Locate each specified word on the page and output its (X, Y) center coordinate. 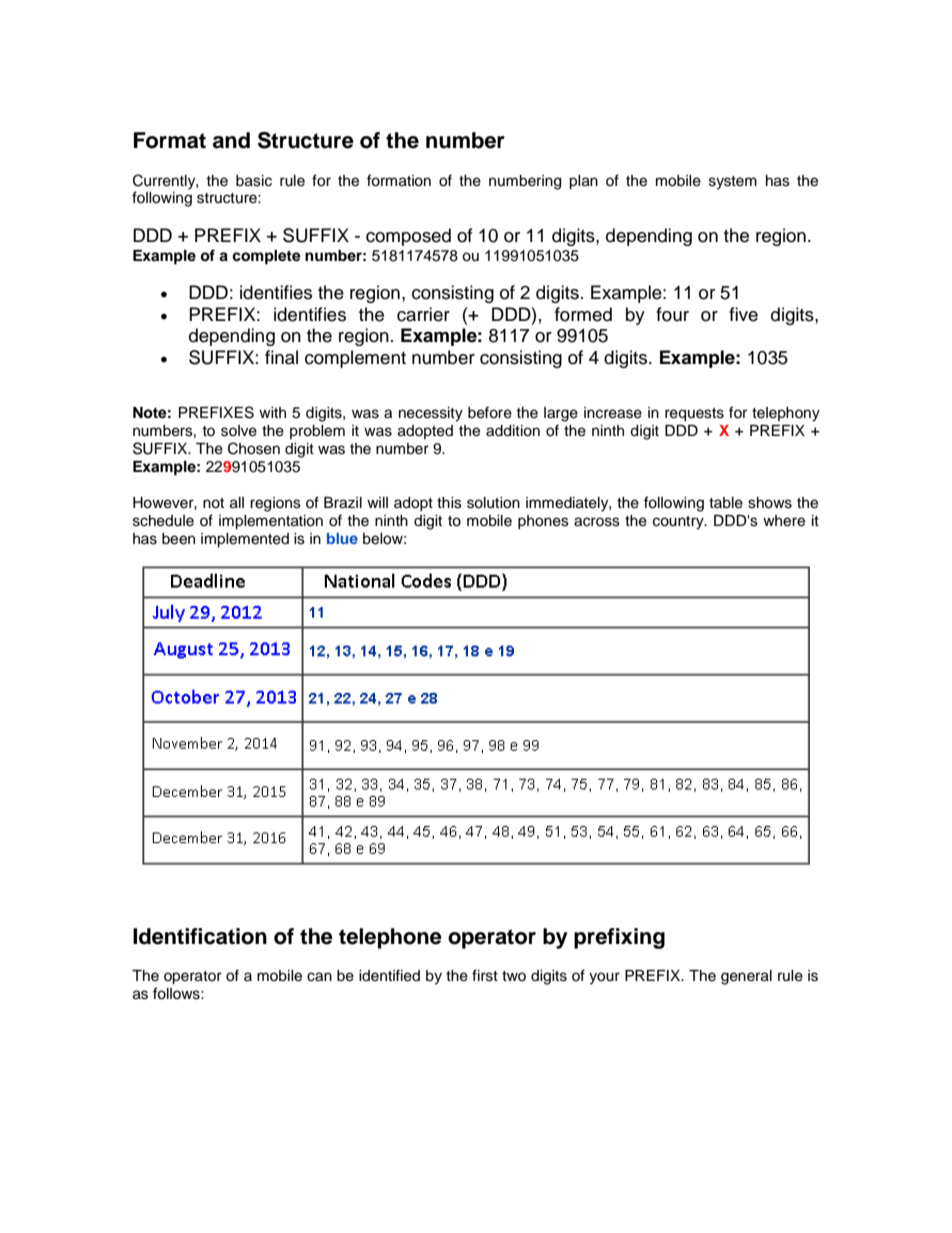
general (746, 977)
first (485, 975)
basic (254, 181)
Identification (200, 936)
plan (583, 182)
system (733, 183)
